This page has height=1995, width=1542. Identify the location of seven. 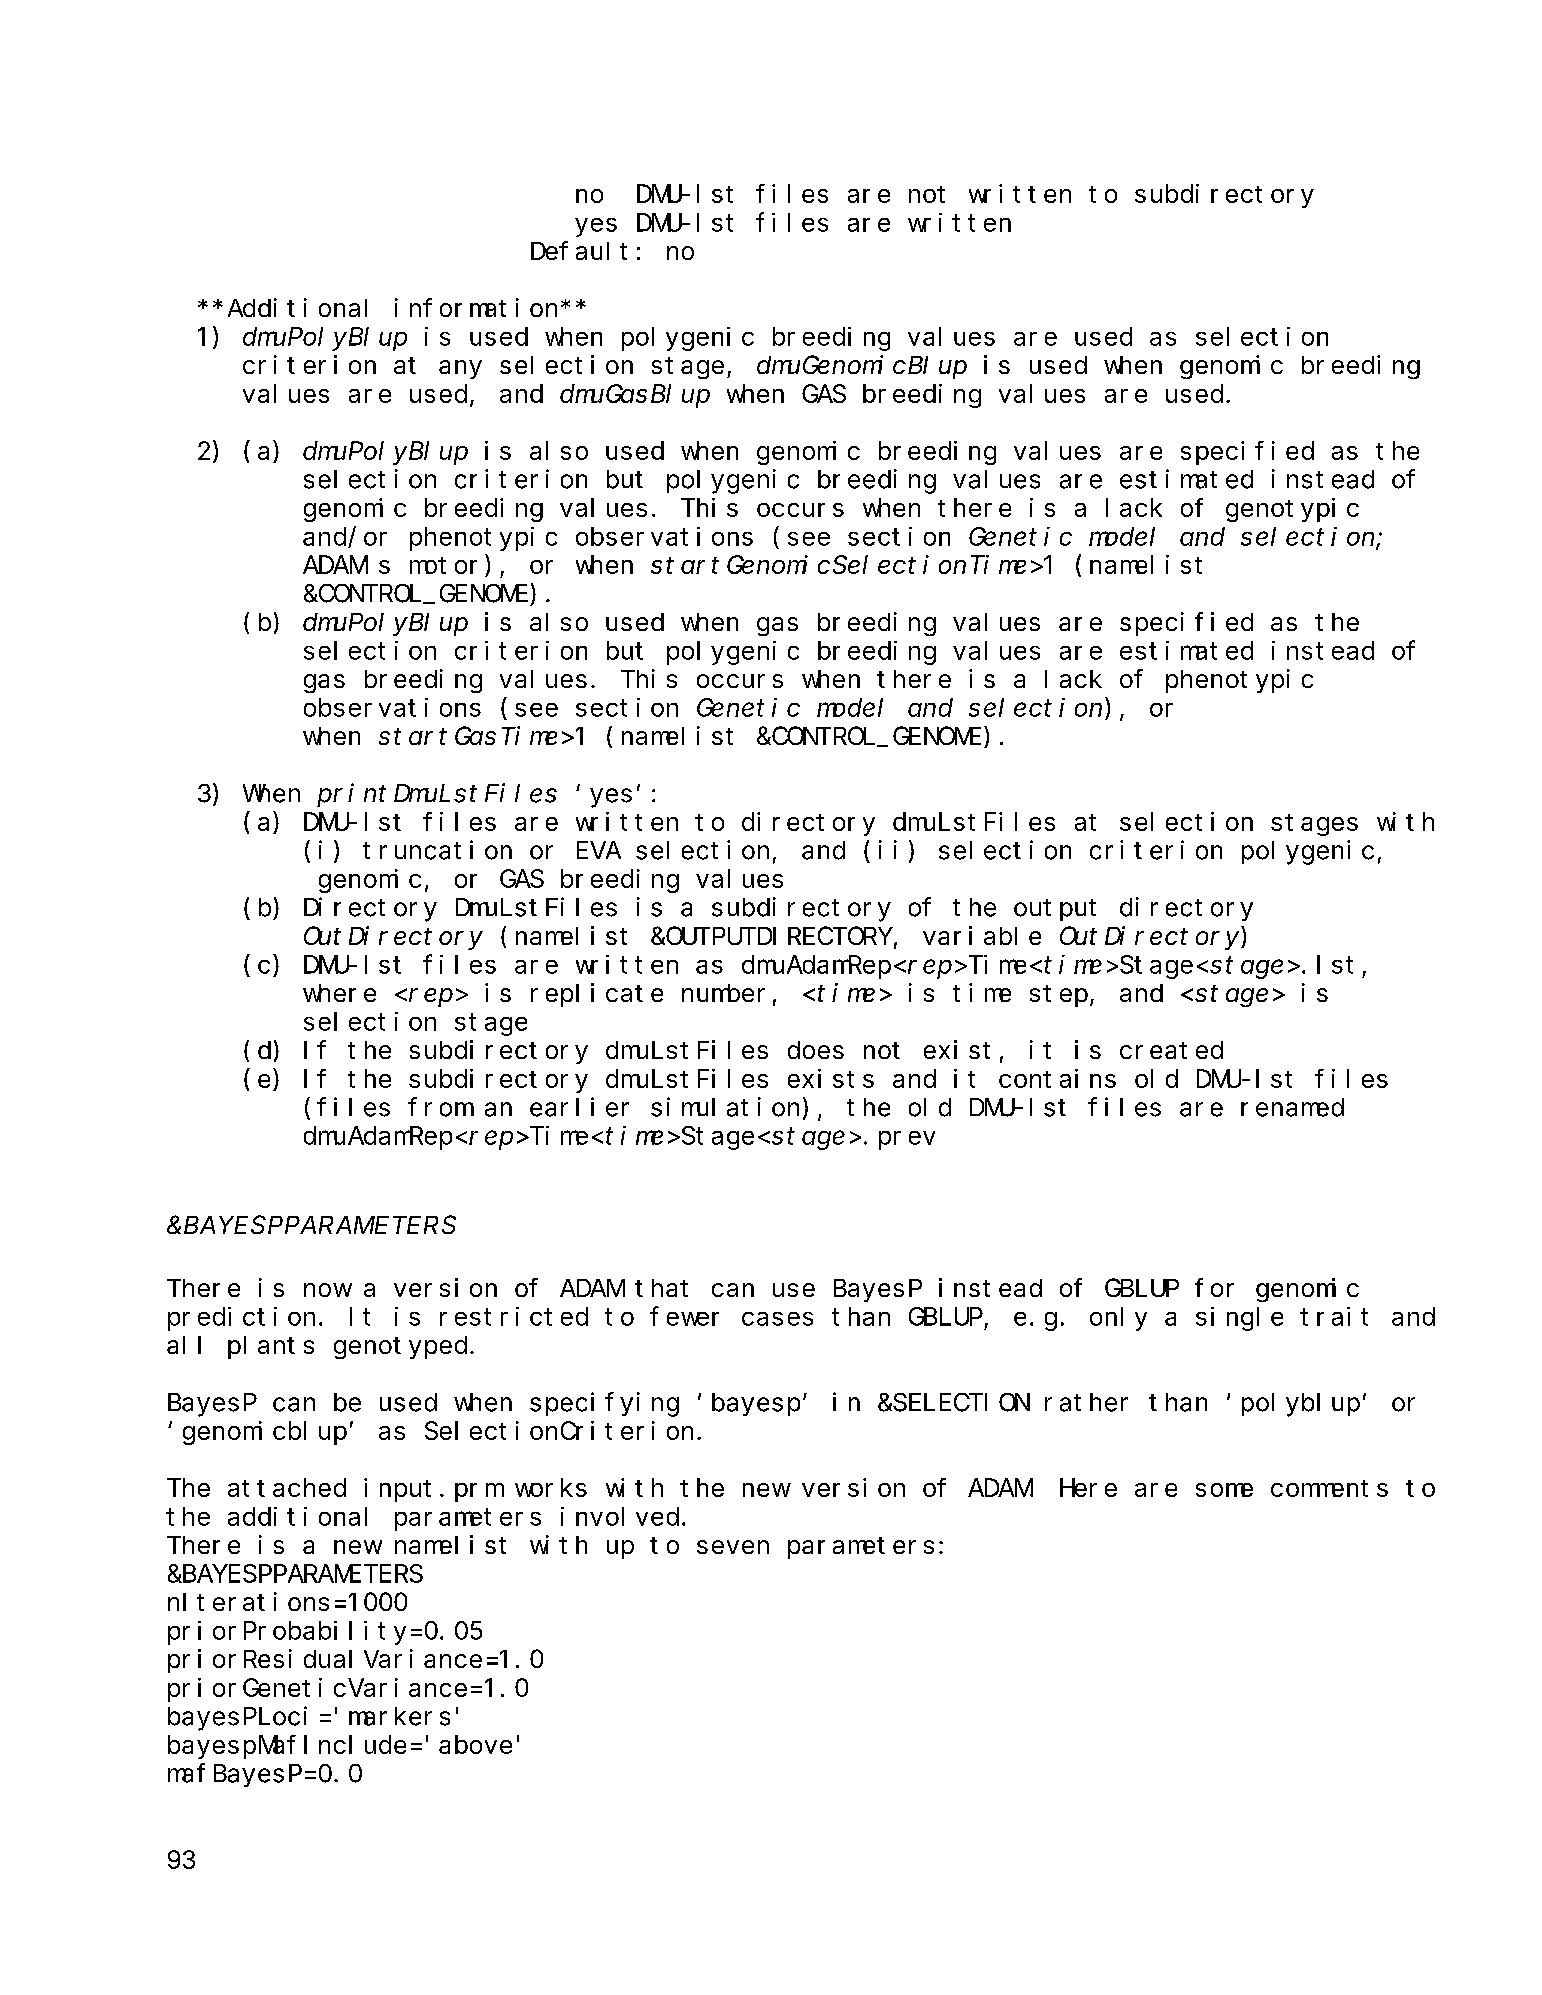
(733, 1547).
